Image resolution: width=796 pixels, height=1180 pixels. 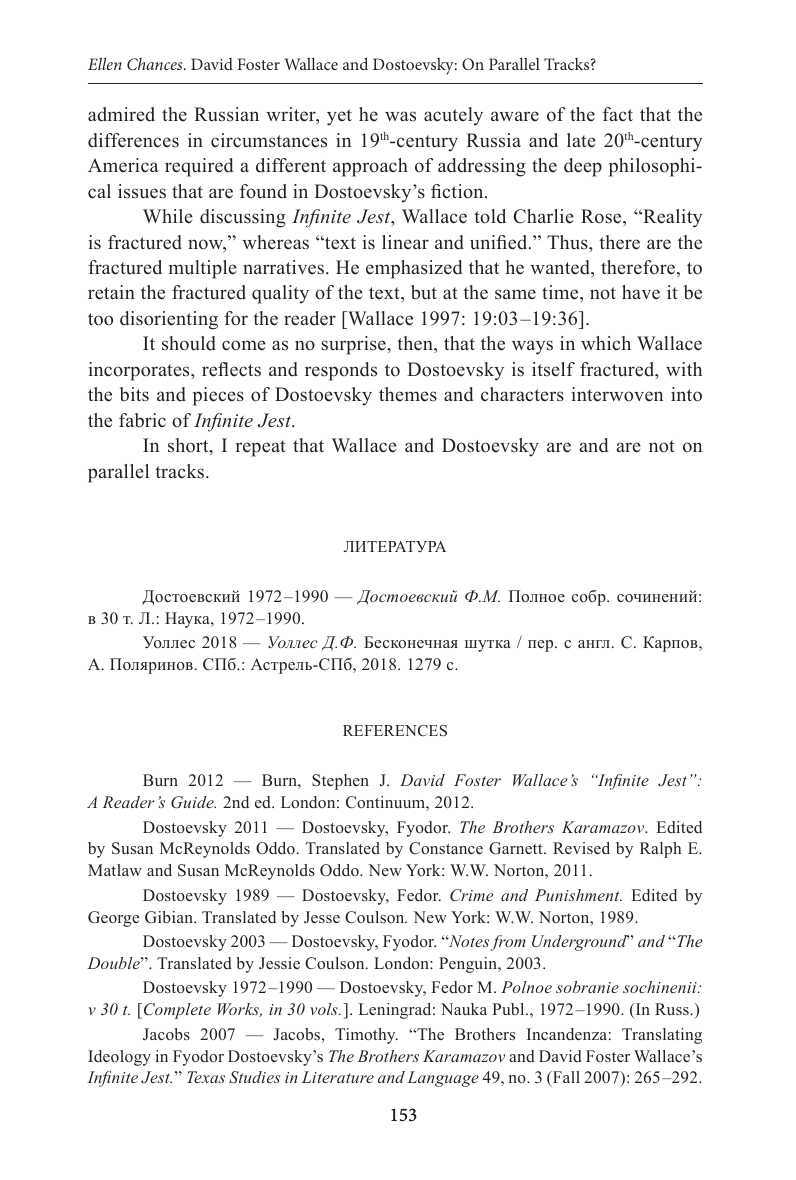 What do you see at coordinates (142, 420) in the screenshot?
I see `fabric` at bounding box center [142, 420].
